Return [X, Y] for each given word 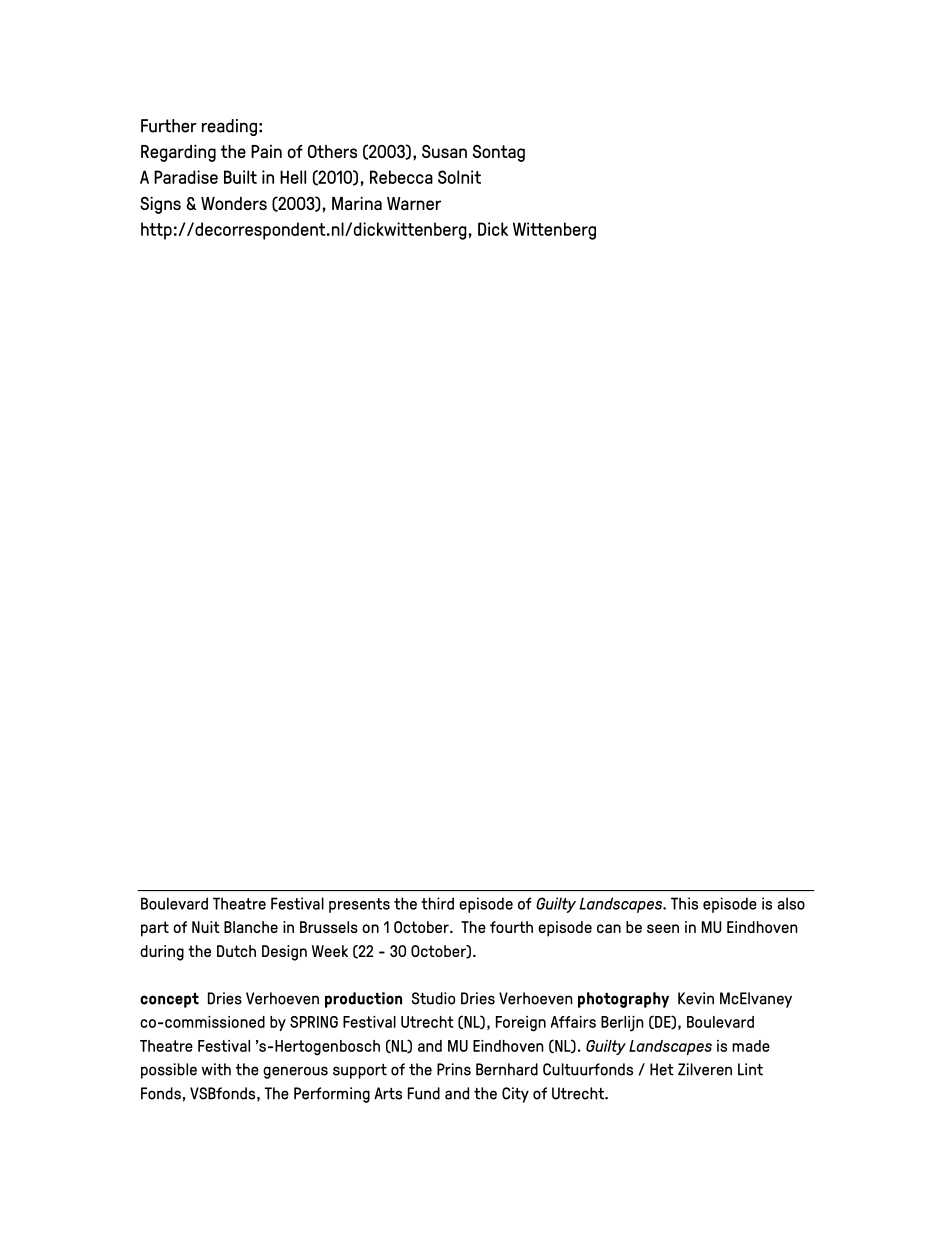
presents [359, 905]
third [437, 903]
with [216, 1069]
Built [240, 177]
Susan [444, 151]
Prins [454, 1069]
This [684, 903]
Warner [414, 203]
